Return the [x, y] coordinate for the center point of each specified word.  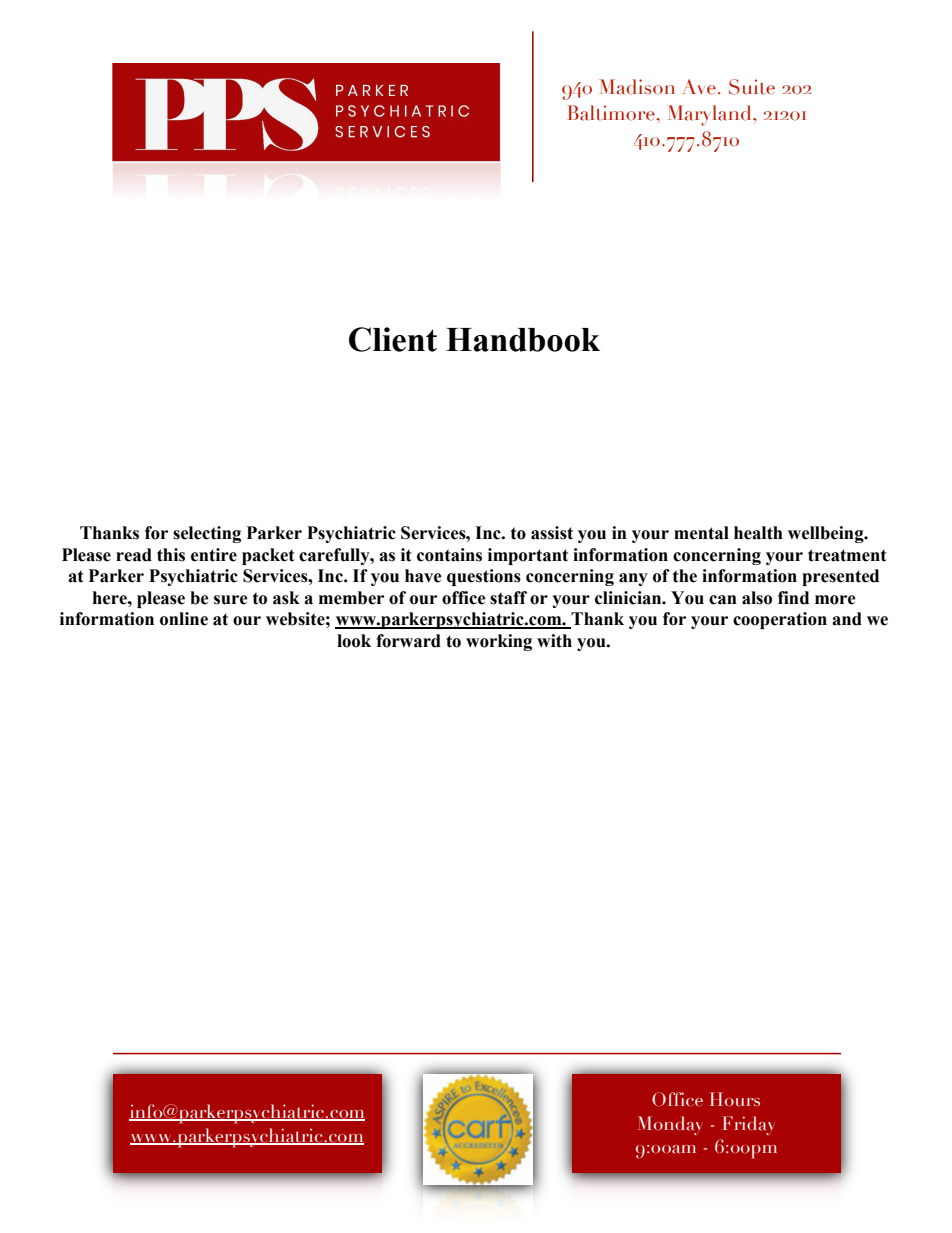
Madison [637, 87]
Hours [735, 1099]
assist [552, 533]
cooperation [780, 620]
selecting [207, 534]
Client [393, 339]
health [758, 533]
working [499, 642]
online [184, 619]
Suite [752, 87]
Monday [670, 1125]
